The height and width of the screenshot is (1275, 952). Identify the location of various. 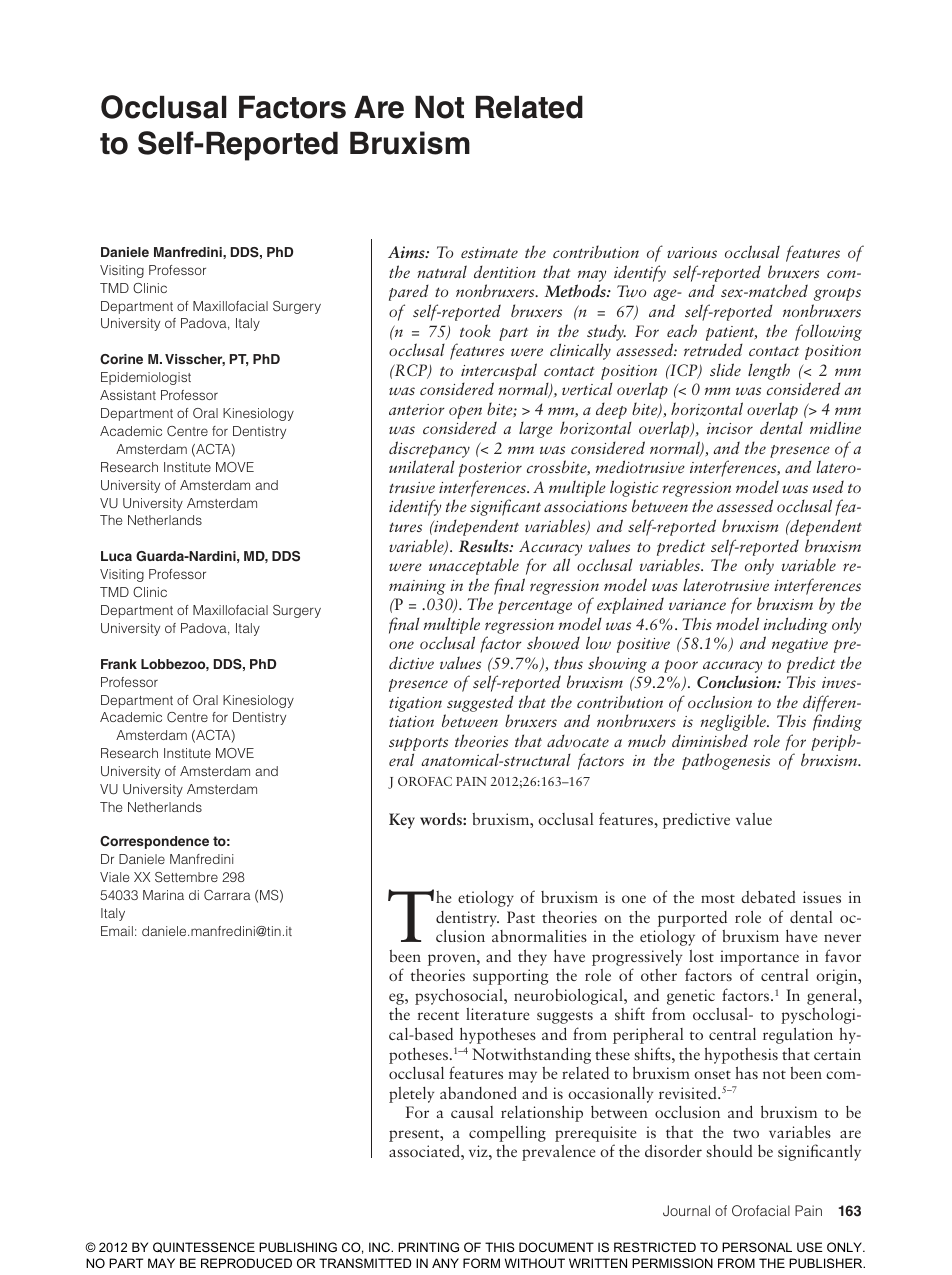
(692, 252).
